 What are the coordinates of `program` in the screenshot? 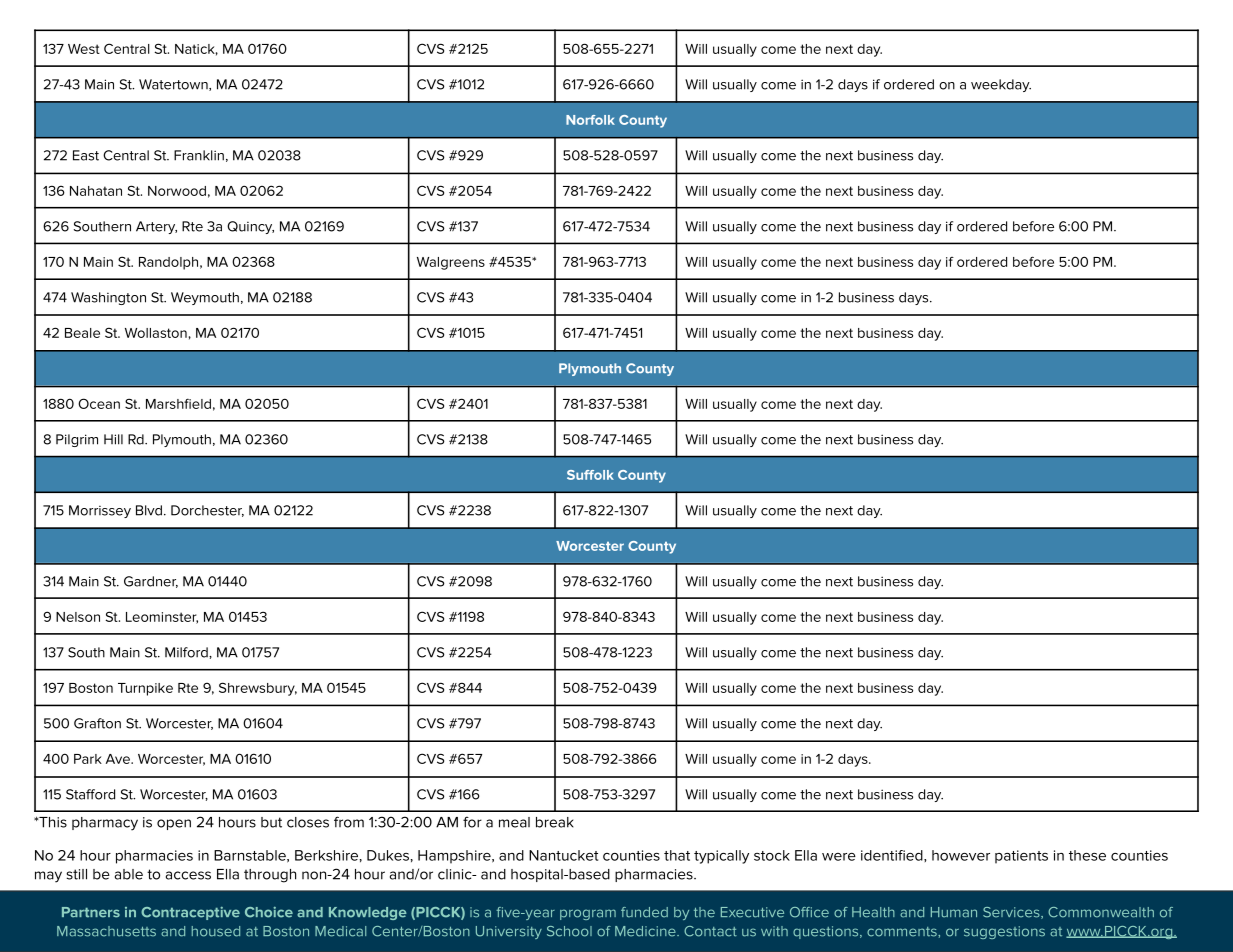 It's located at (588, 914).
